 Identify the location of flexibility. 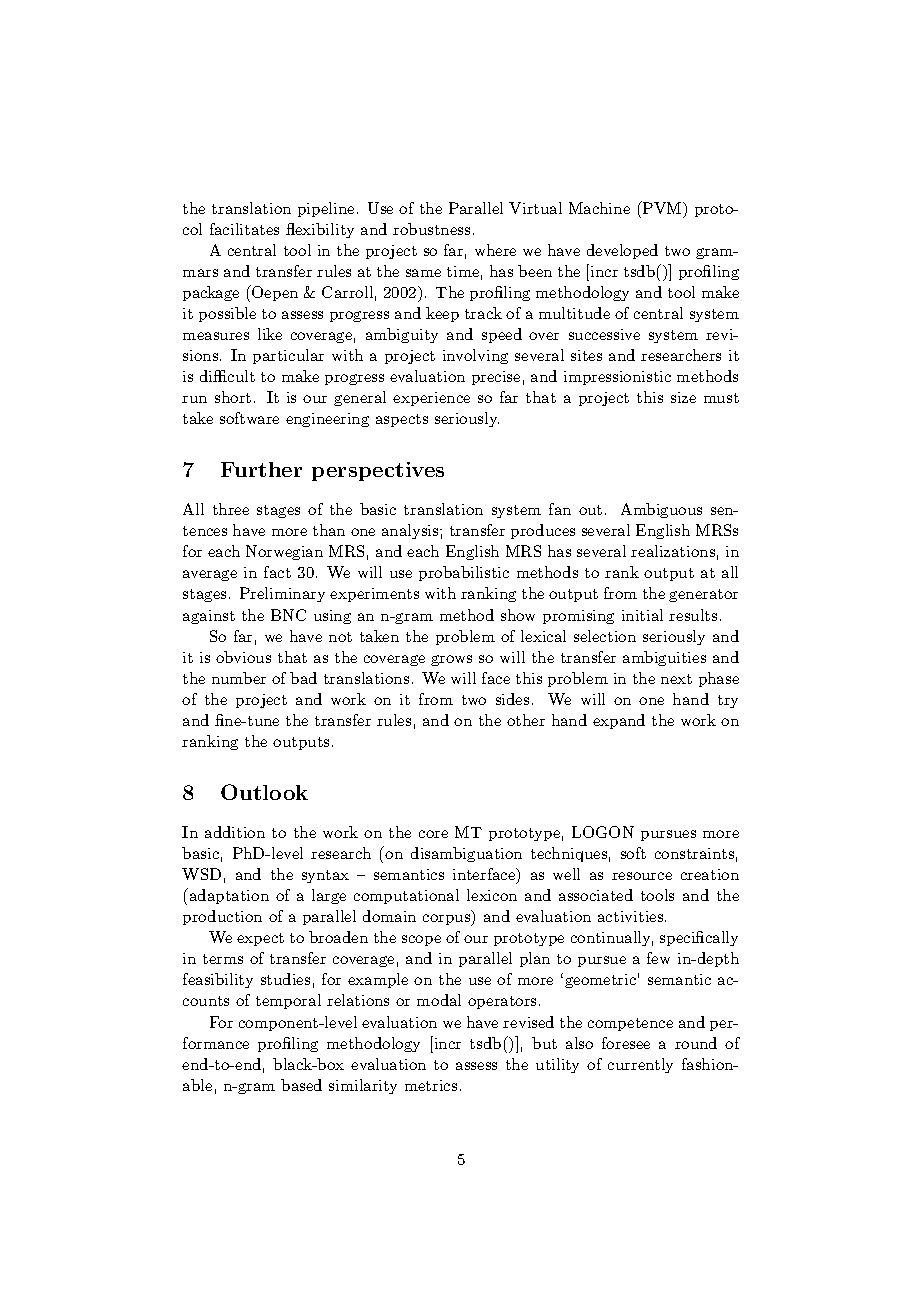
(320, 230).
